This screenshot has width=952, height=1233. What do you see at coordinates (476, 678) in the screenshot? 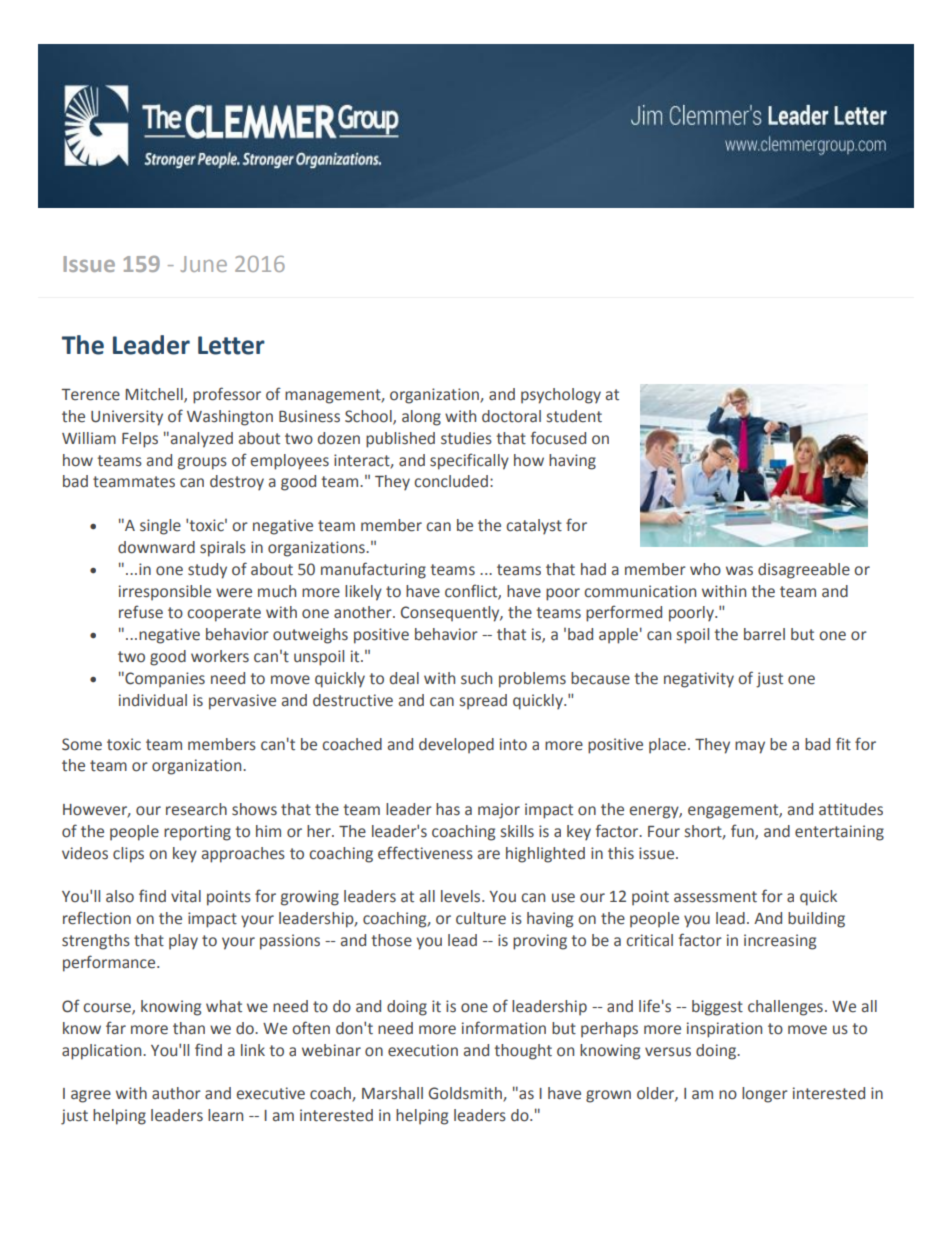
I see `such` at bounding box center [476, 678].
